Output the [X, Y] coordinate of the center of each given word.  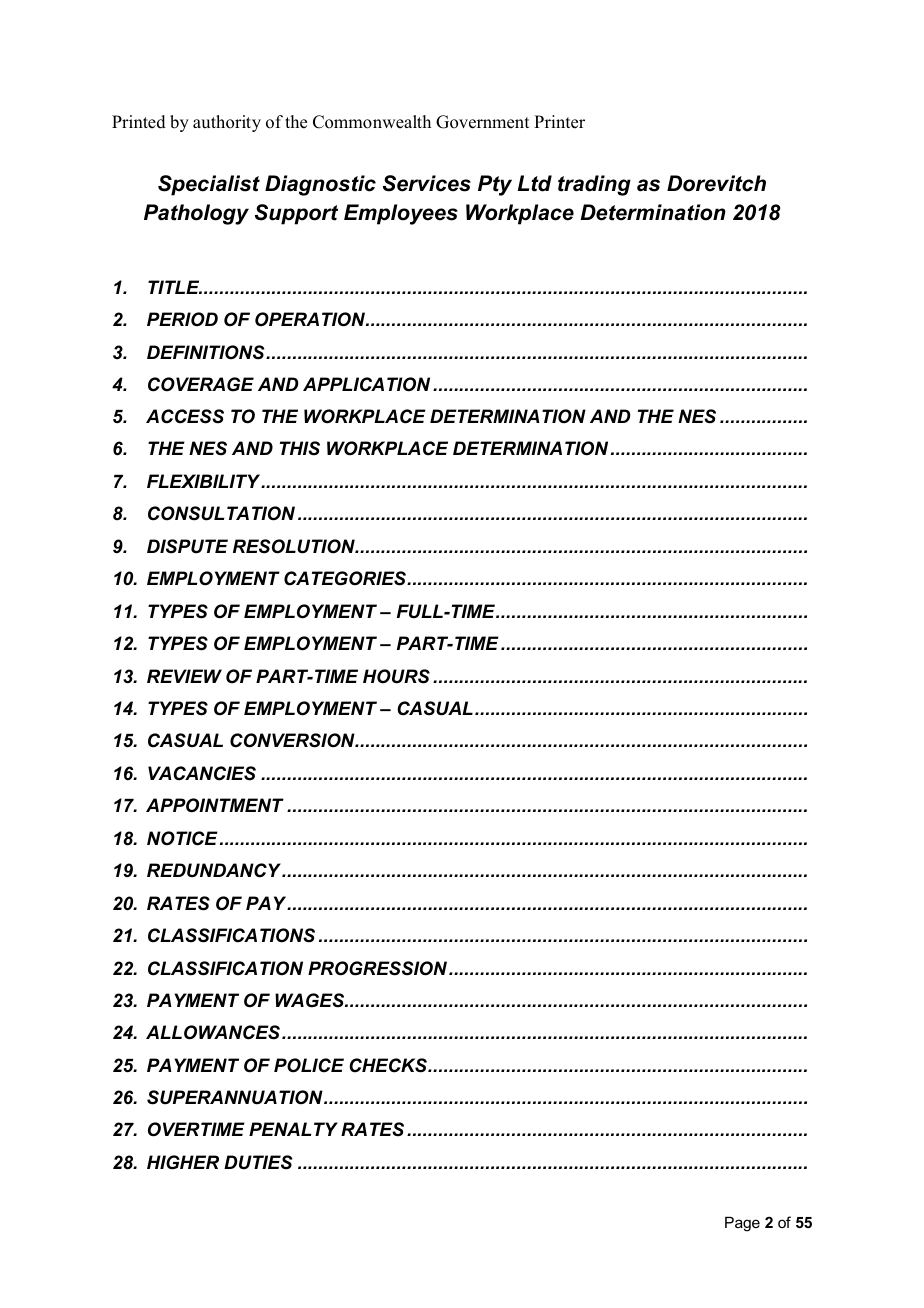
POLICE [309, 1065]
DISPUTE [187, 546]
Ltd [535, 183]
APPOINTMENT [215, 805]
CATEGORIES [346, 578]
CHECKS [389, 1065]
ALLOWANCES [214, 1032]
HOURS [396, 676]
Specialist [209, 185]
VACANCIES [202, 773]
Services [427, 183]
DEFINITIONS [207, 352]
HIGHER [183, 1162]
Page [742, 1224]
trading [594, 185]
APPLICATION [366, 384]
